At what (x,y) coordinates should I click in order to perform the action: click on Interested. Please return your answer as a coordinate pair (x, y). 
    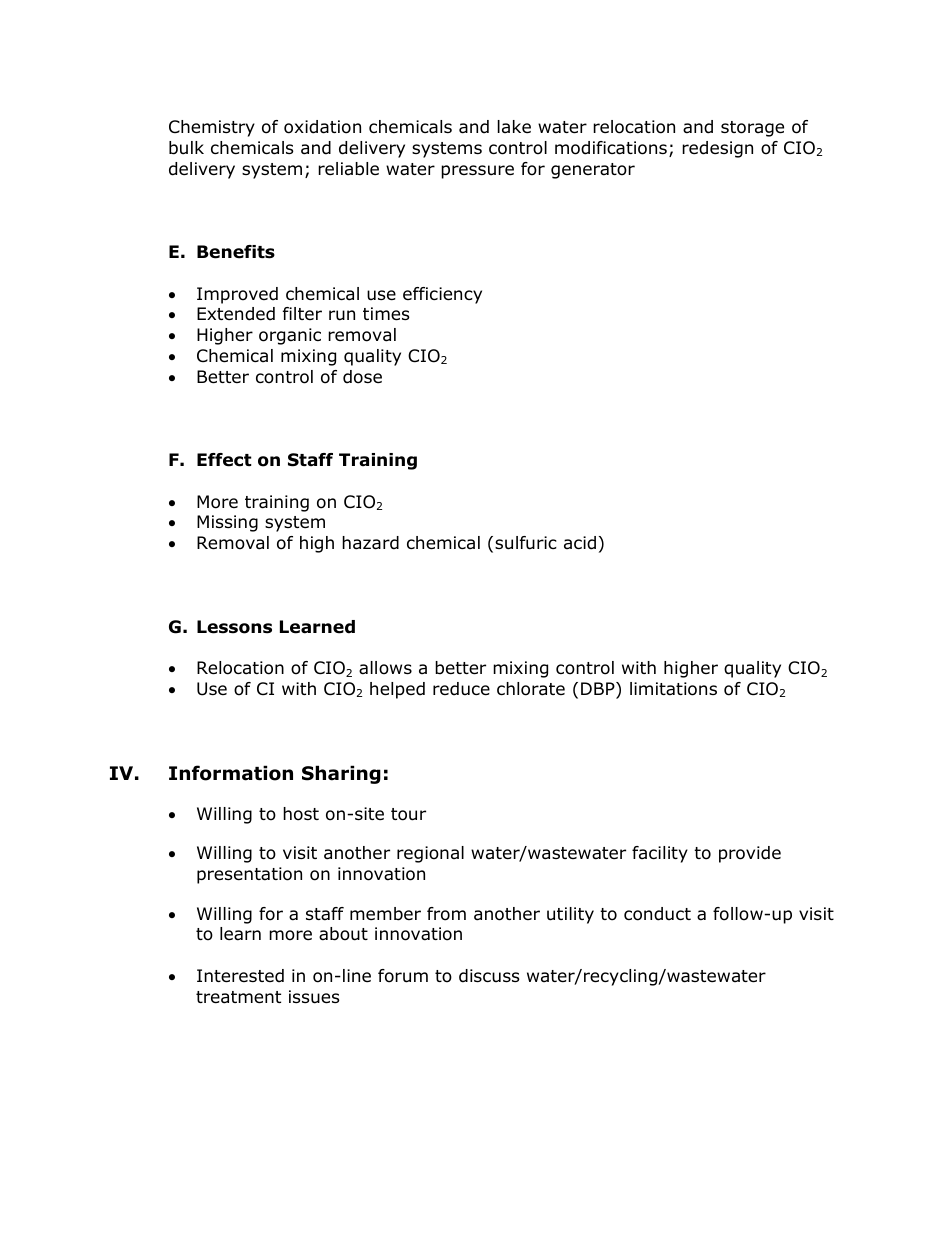
    Looking at the image, I should click on (240, 976).
